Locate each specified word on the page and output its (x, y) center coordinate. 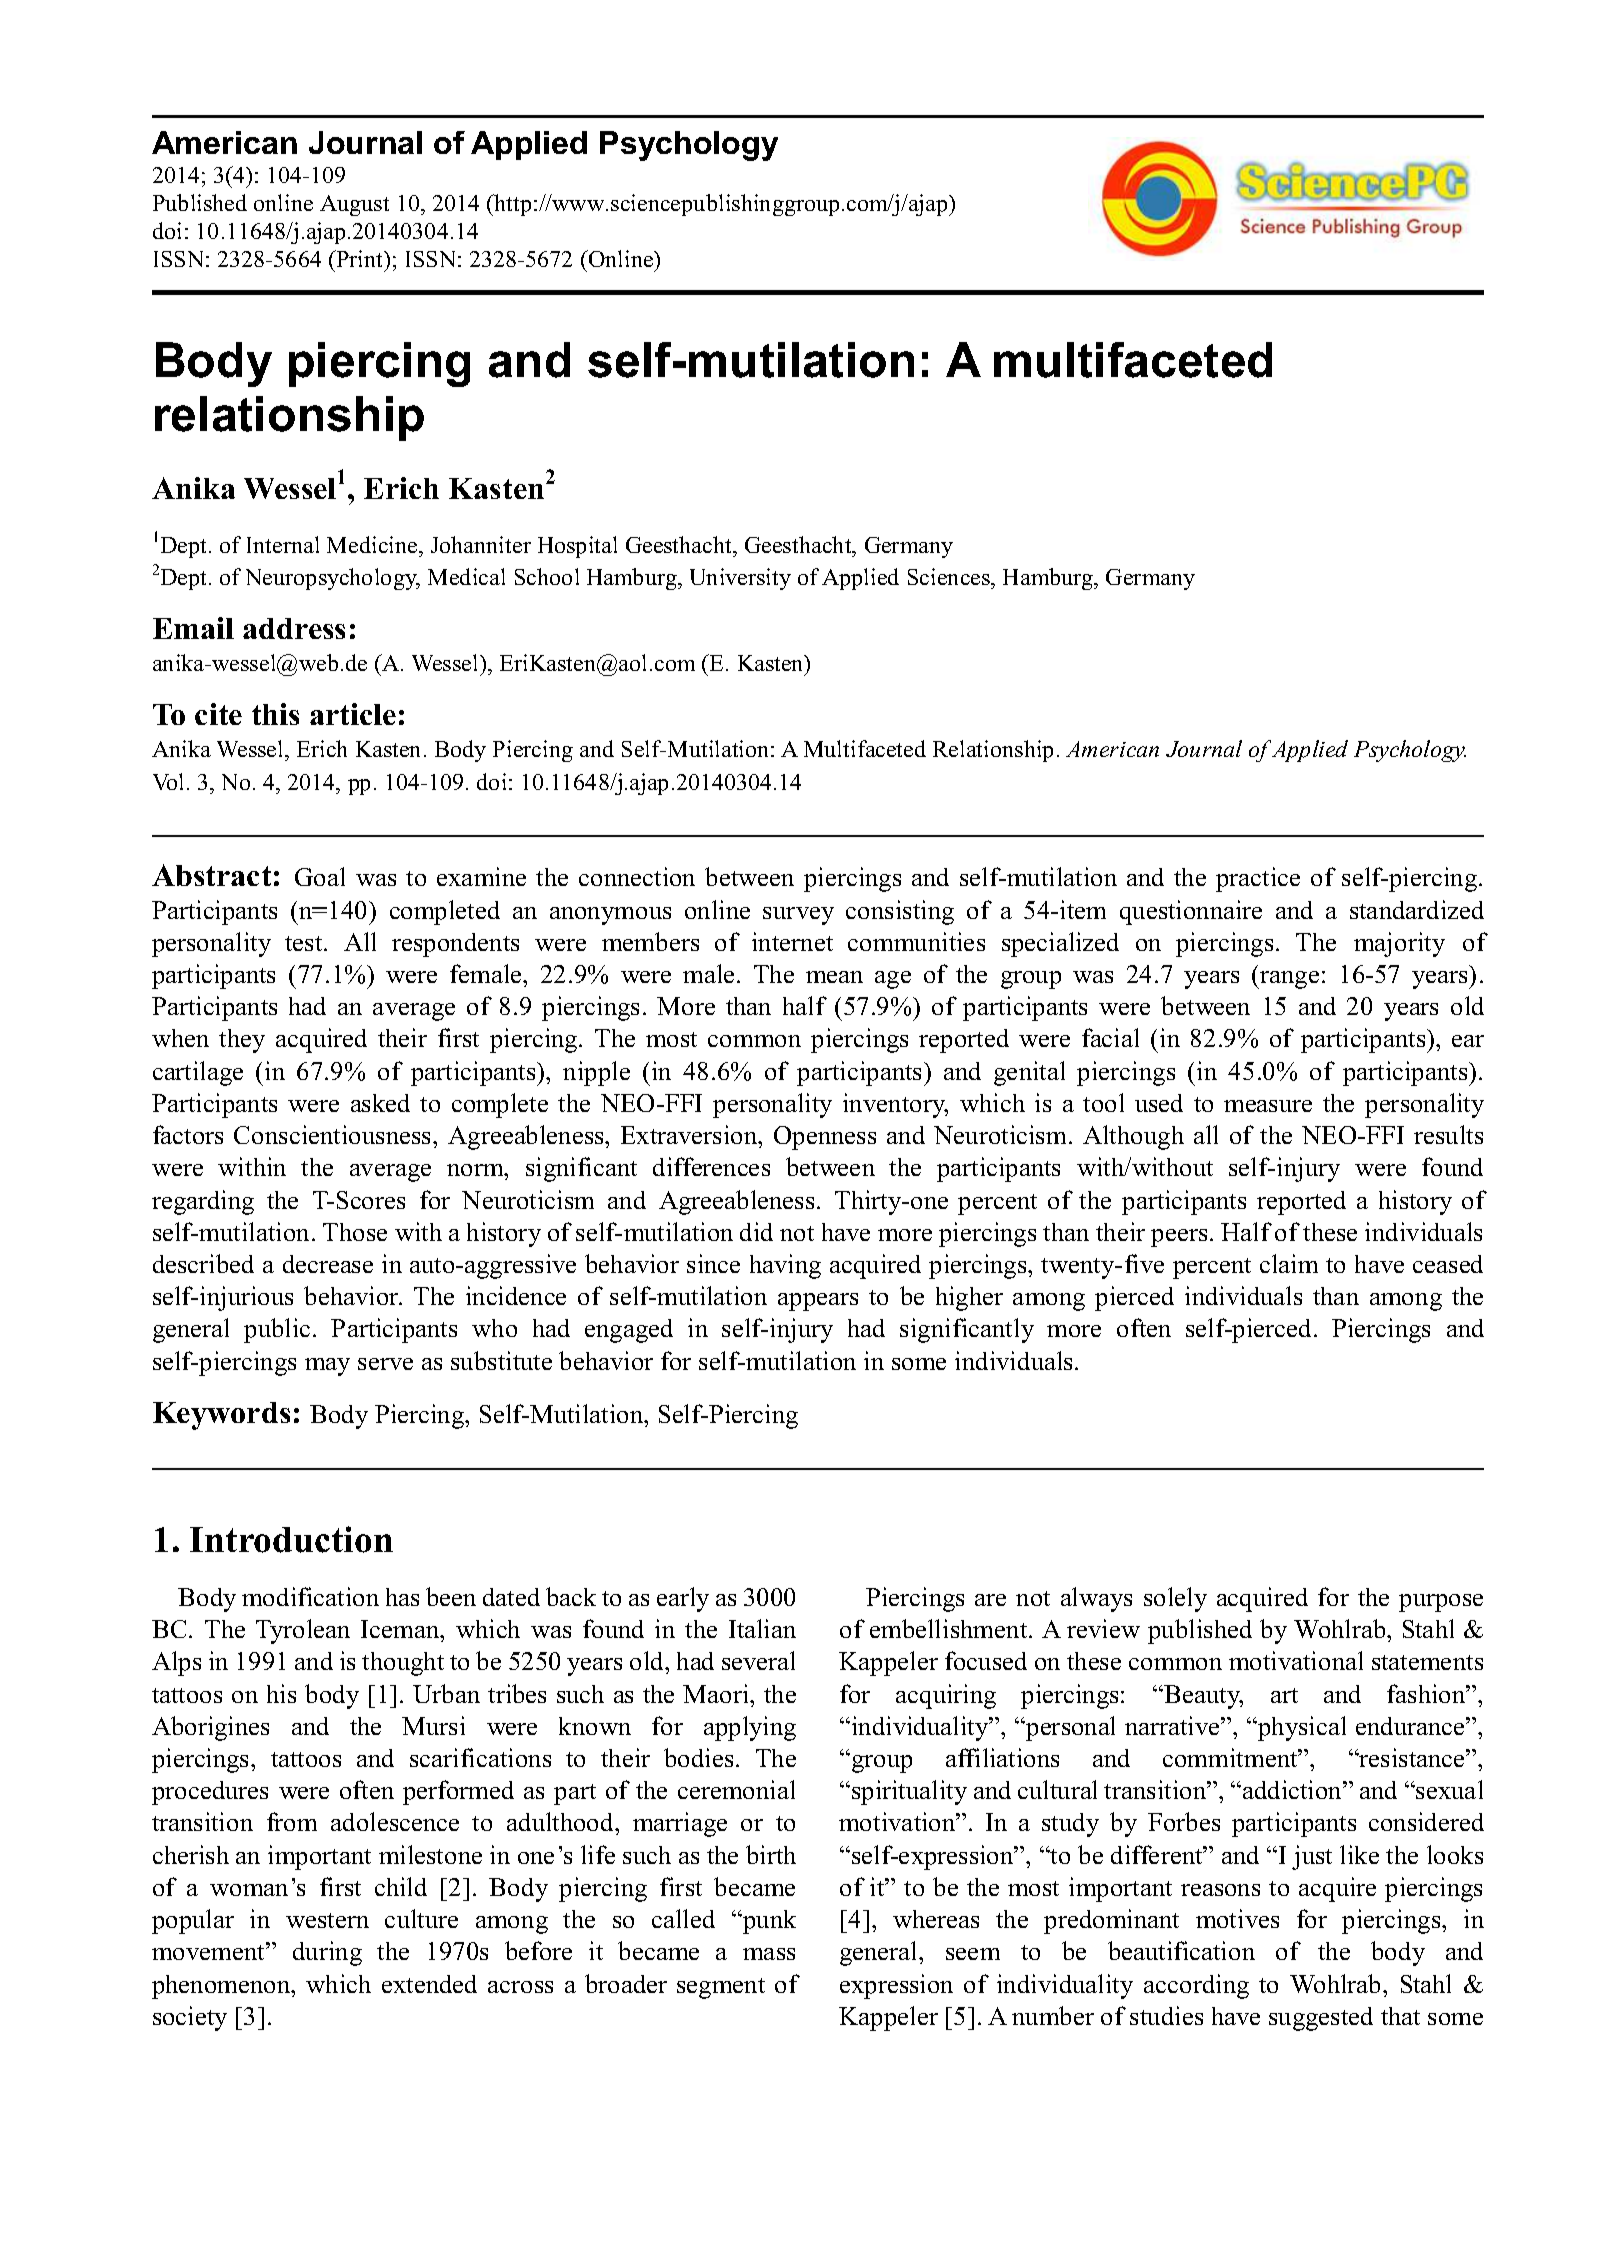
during (327, 1953)
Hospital (577, 547)
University (740, 579)
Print (360, 258)
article (353, 714)
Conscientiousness (334, 1134)
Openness (825, 1138)
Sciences (950, 578)
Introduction (291, 1539)
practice (1258, 879)
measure (1268, 1106)
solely (1175, 1599)
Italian (762, 1628)
